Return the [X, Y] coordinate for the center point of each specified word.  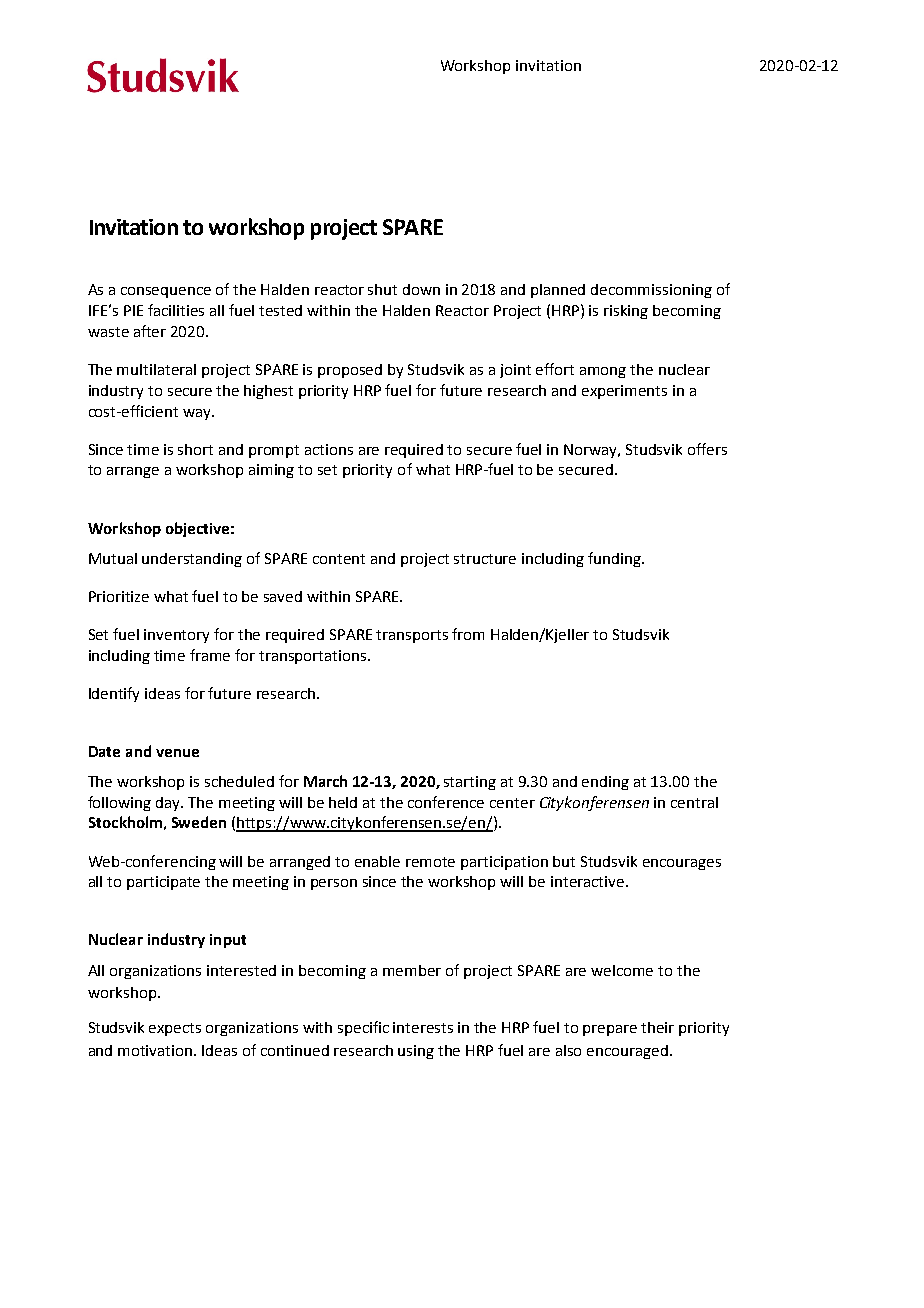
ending [605, 783]
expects [175, 1029]
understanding [192, 560]
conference [446, 802]
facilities [176, 310]
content [339, 559]
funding [615, 559]
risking [626, 312]
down [421, 289]
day [169, 804]
